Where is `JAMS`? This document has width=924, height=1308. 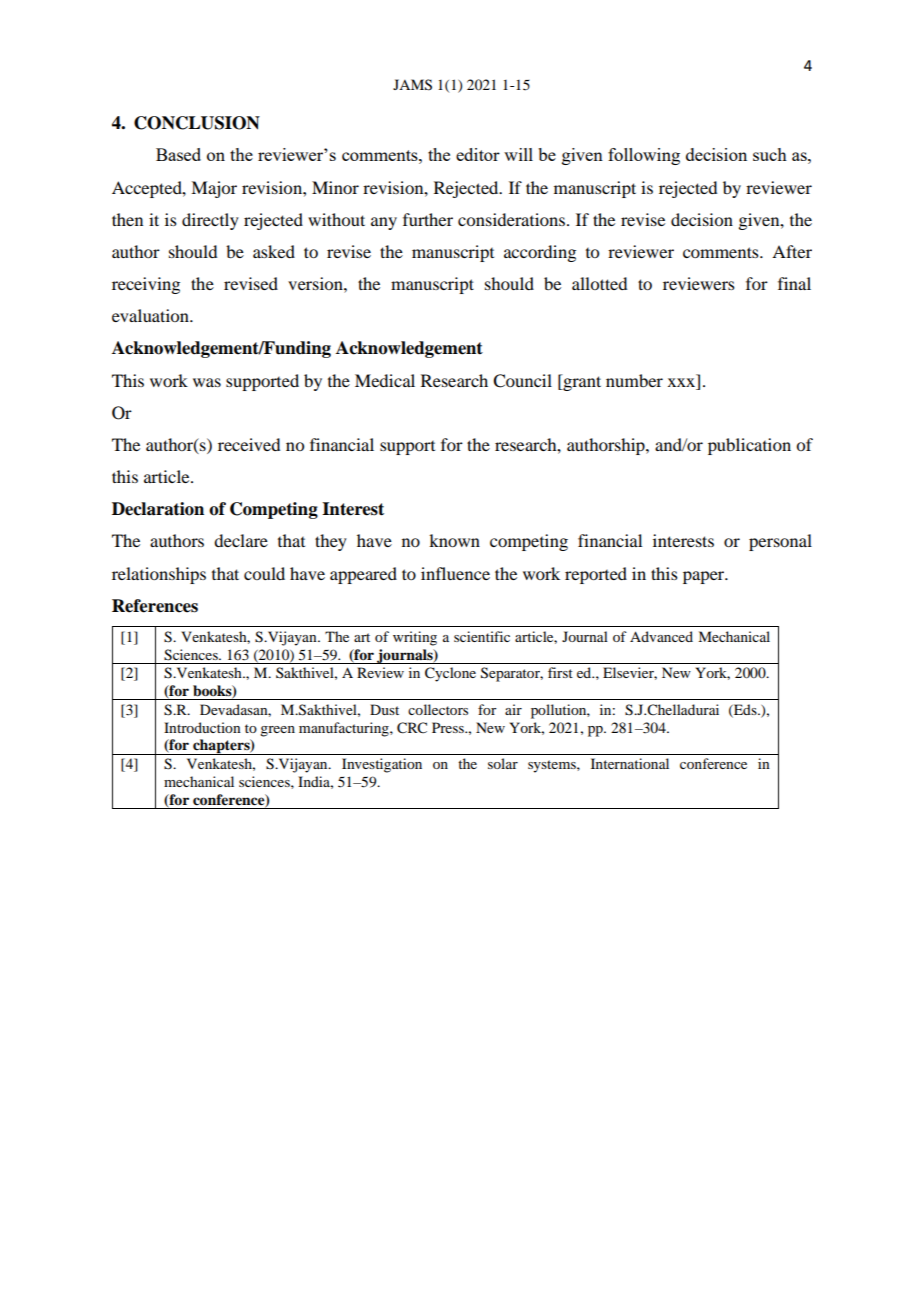 JAMS is located at coordinates (412, 85).
